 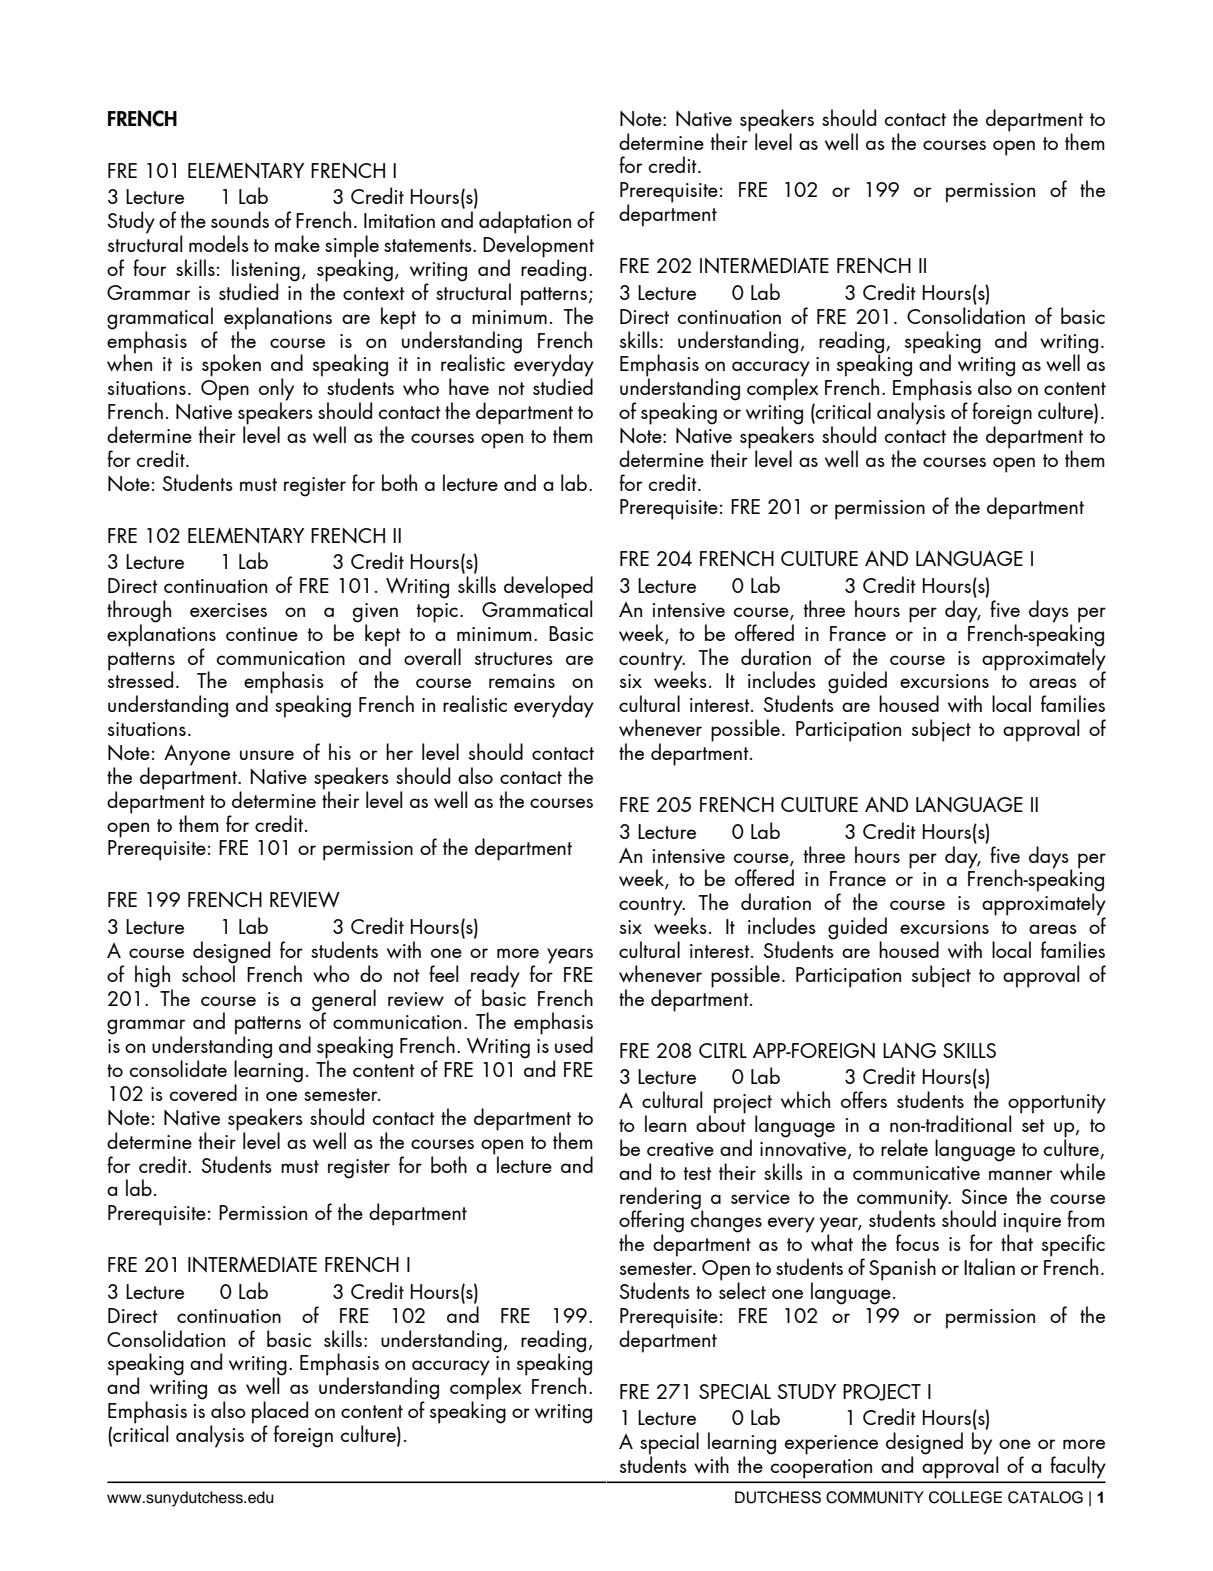 What do you see at coordinates (525, 223) in the document?
I see `adaptation` at bounding box center [525, 223].
